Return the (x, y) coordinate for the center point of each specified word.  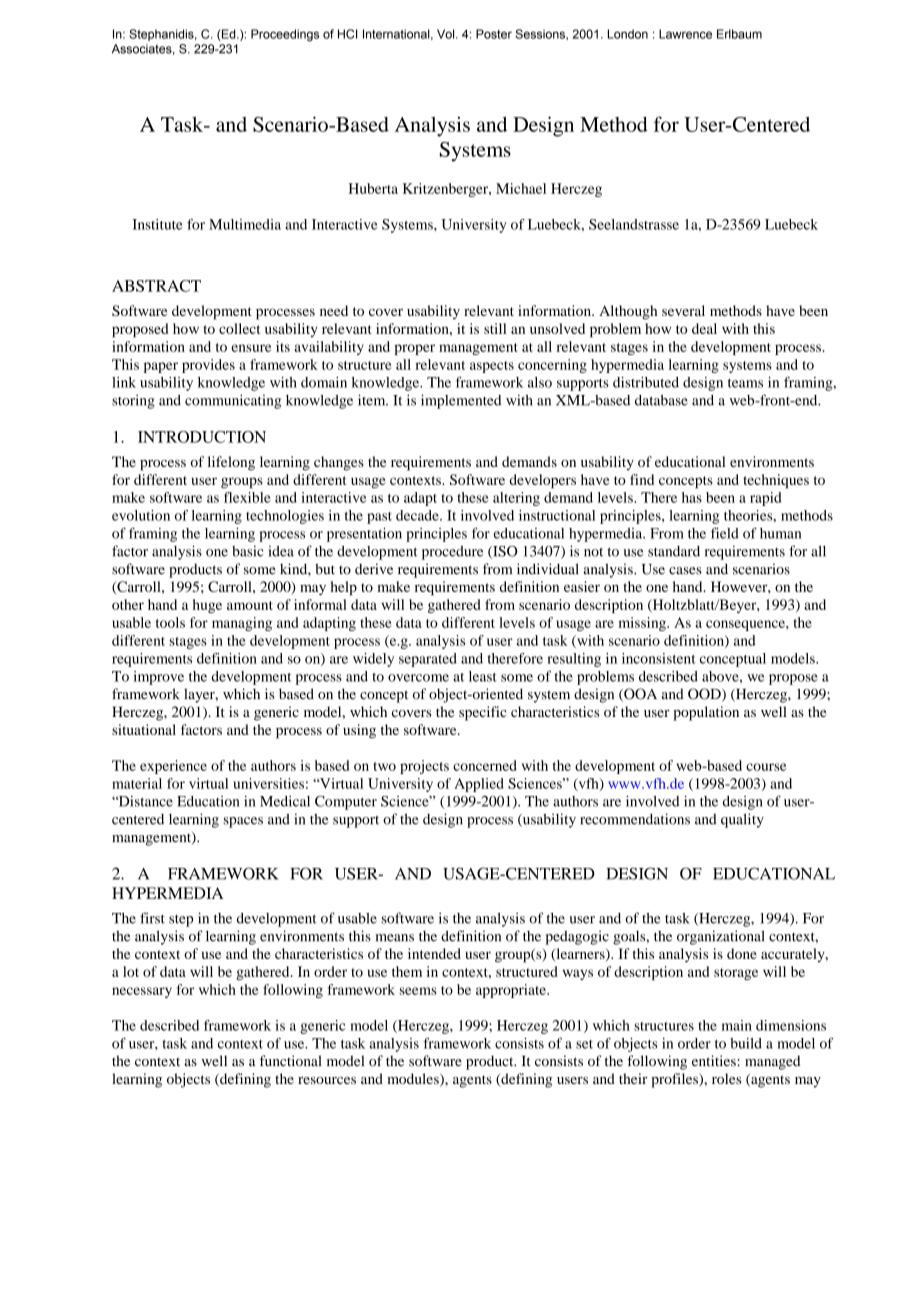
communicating (233, 401)
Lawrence (685, 34)
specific (483, 713)
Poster (494, 34)
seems (418, 991)
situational (144, 729)
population (706, 713)
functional (290, 1061)
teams (745, 383)
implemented (461, 401)
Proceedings (285, 35)
